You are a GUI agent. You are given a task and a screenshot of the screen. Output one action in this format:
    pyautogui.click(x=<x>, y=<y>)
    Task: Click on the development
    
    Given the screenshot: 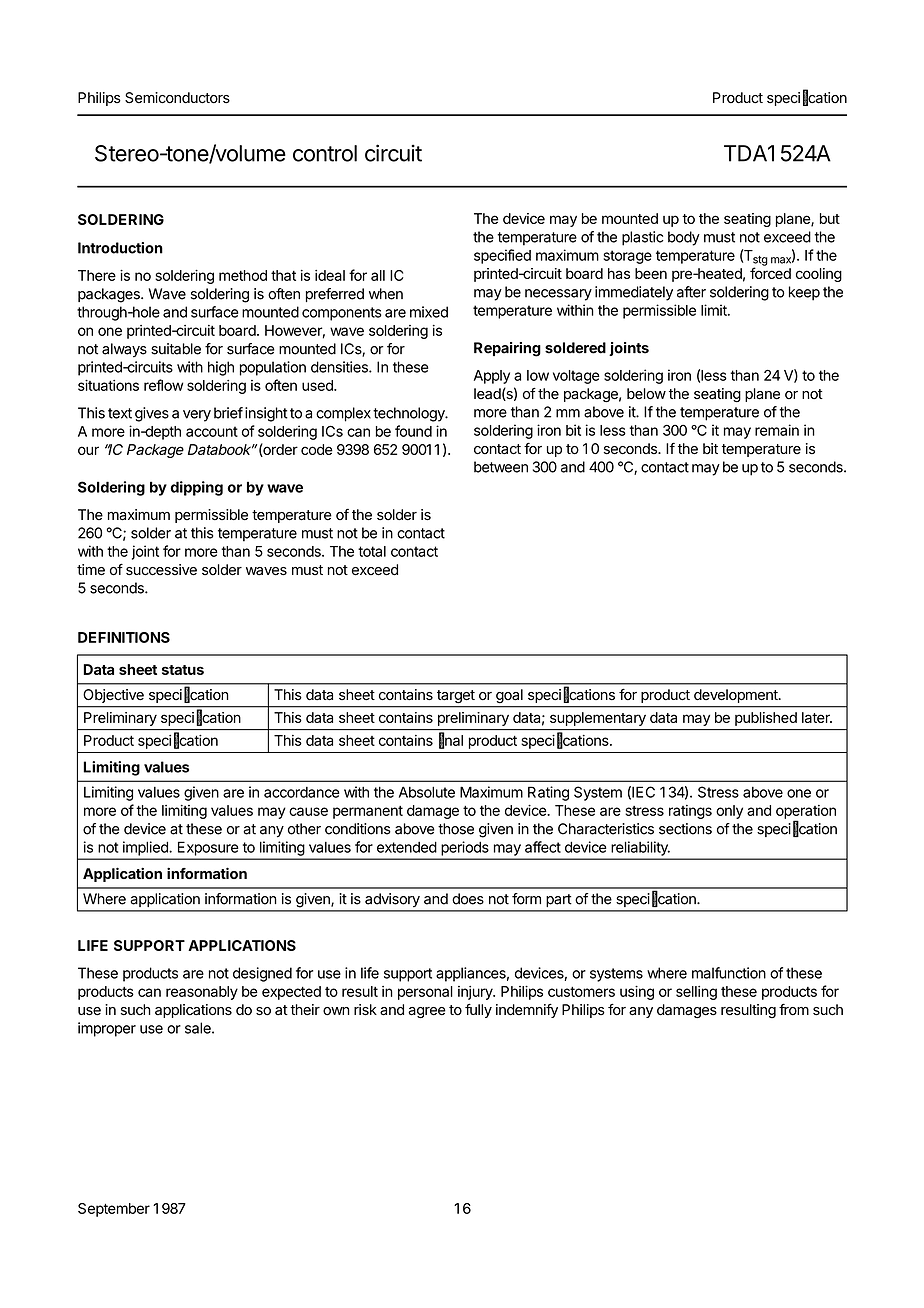 What is the action you would take?
    pyautogui.click(x=737, y=696)
